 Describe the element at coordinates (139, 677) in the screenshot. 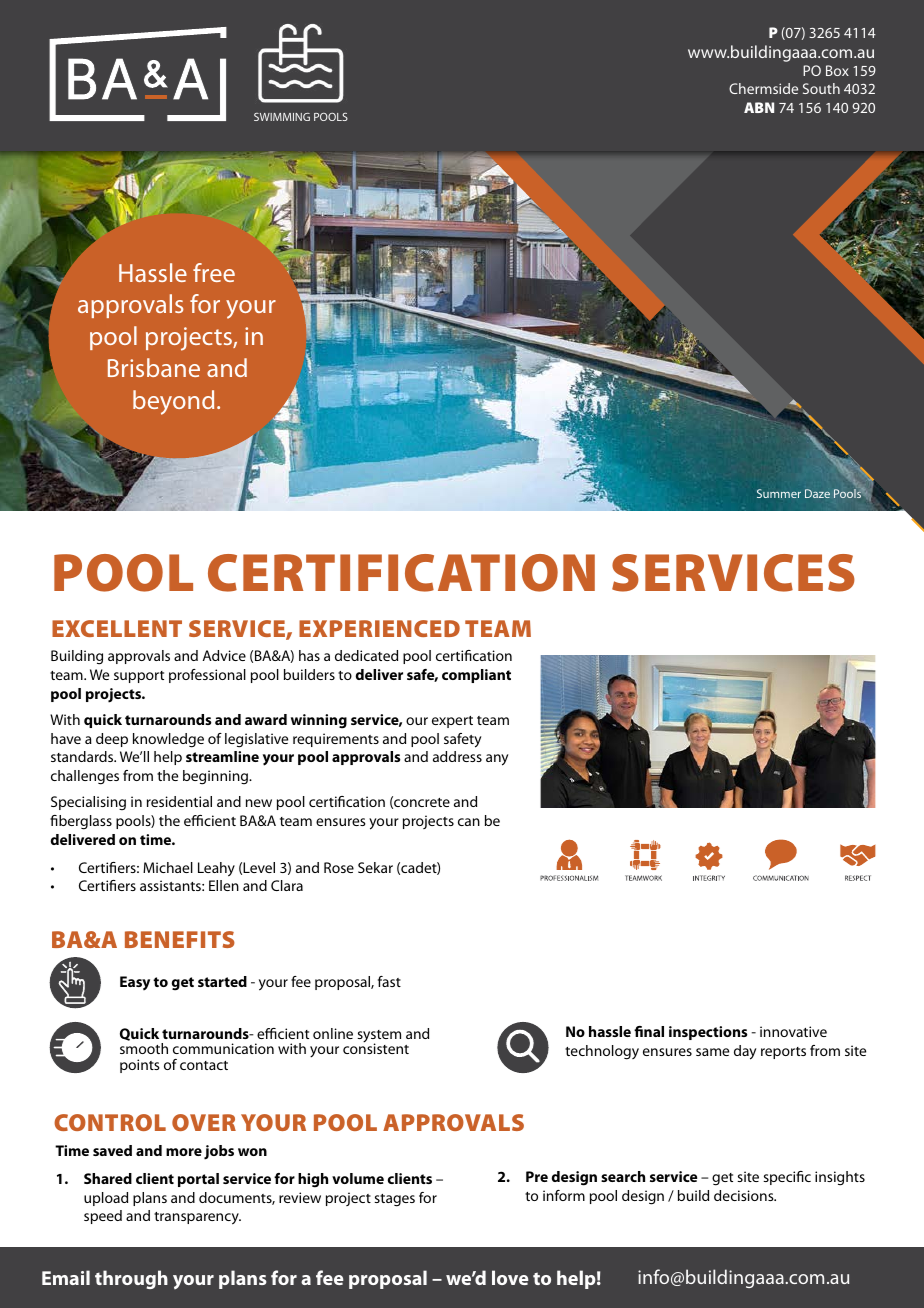

I see `support` at that location.
